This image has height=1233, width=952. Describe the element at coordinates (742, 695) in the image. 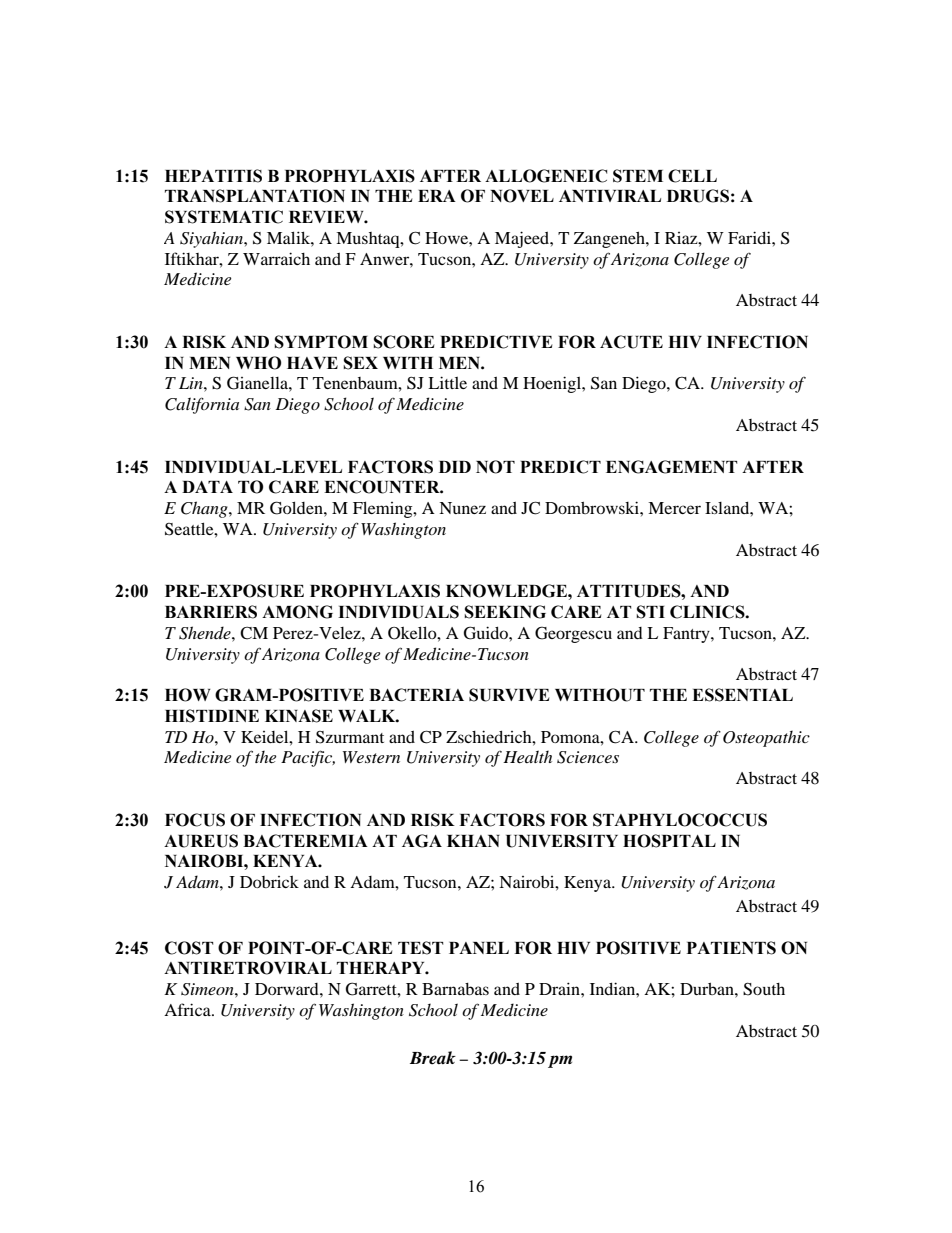

I see `ESSENTIAL` at that location.
